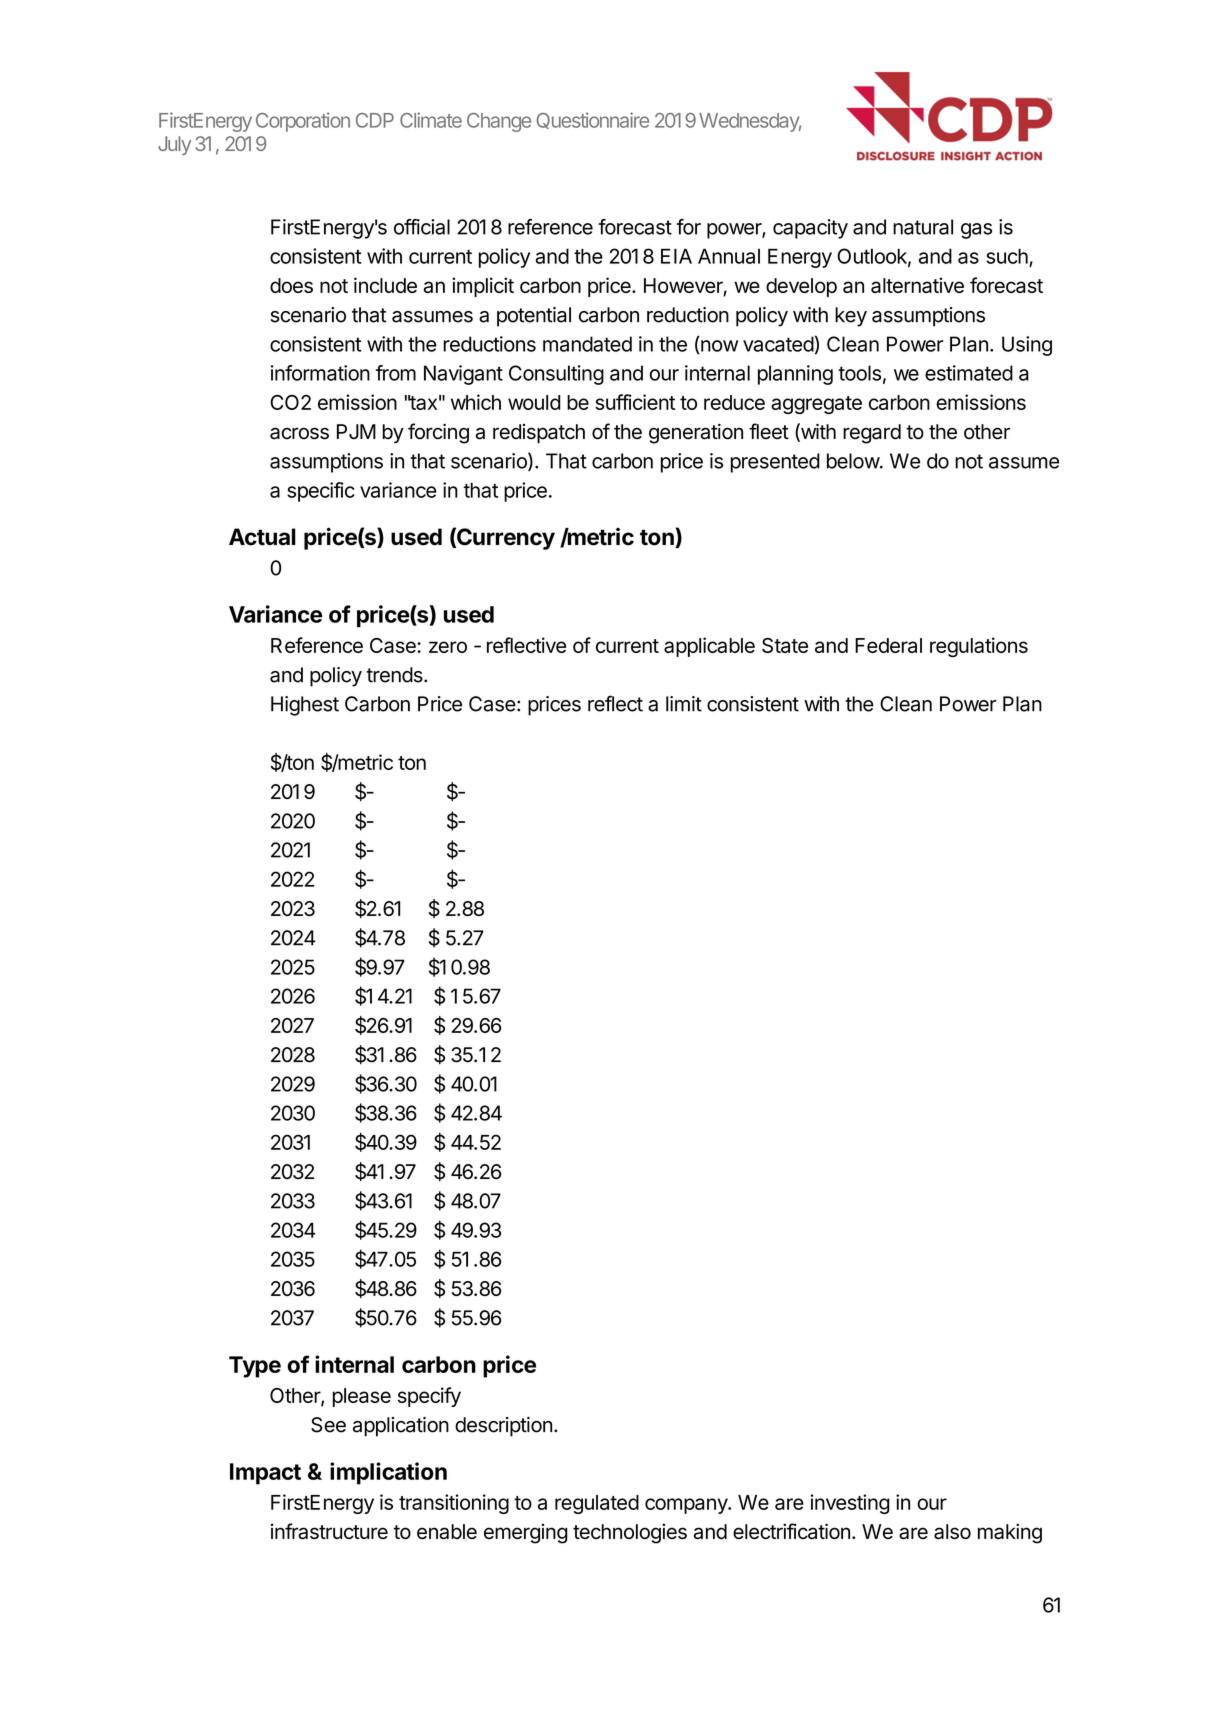 This screenshot has height=1712, width=1211. I want to click on Federal, so click(888, 645).
